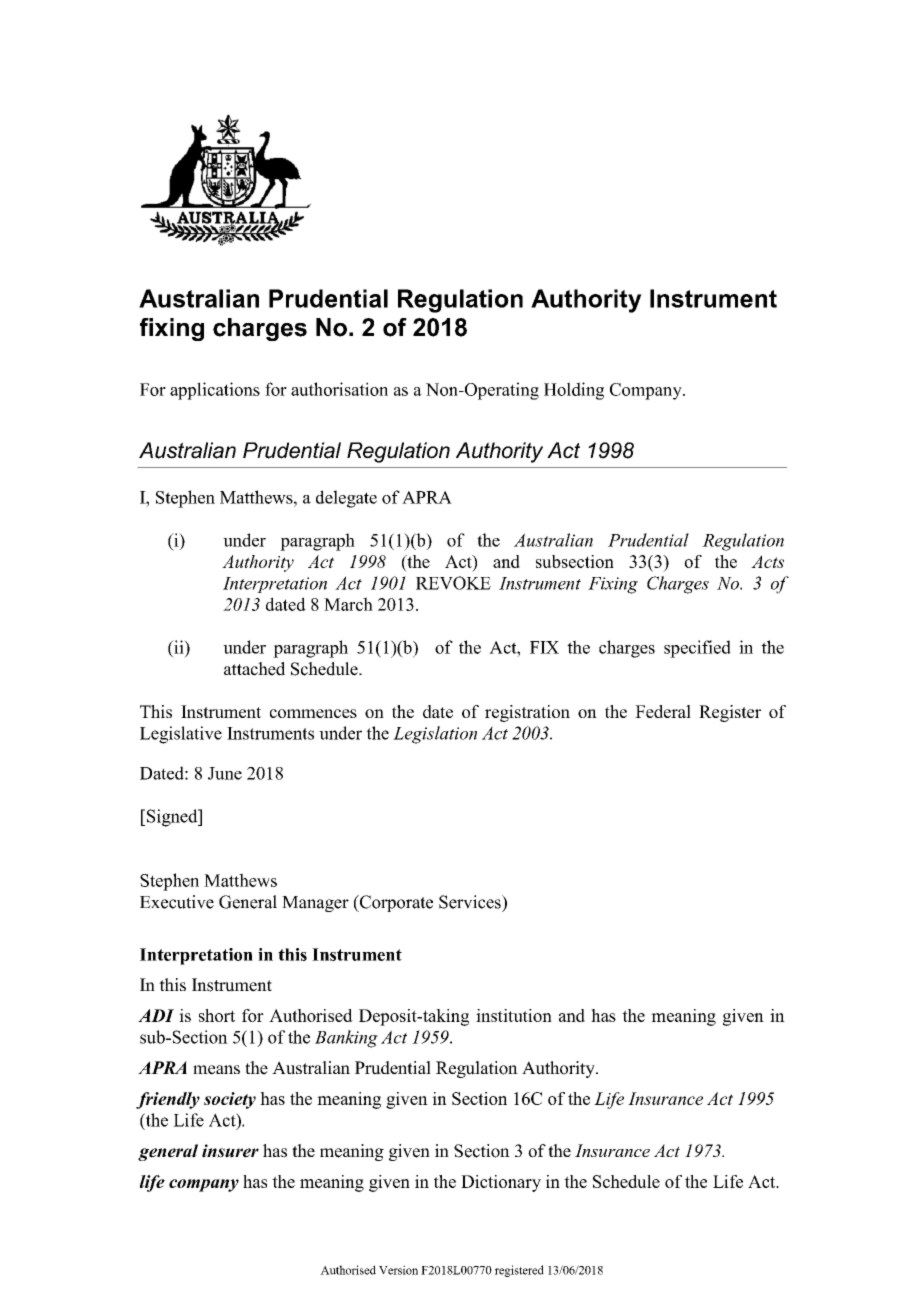  I want to click on institution, so click(514, 1015).
